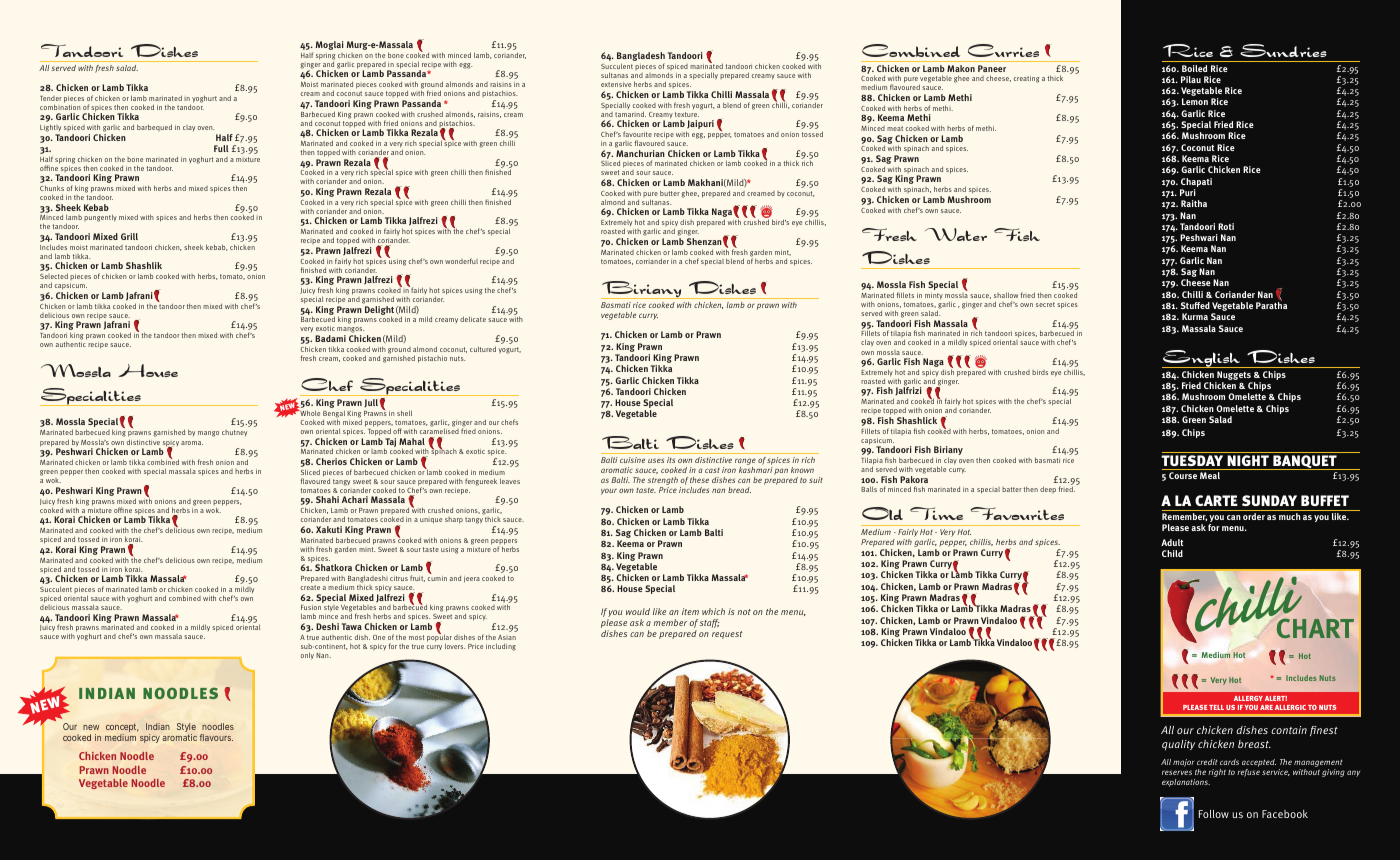 Image resolution: width=1400 pixels, height=860 pixels. Describe the element at coordinates (656, 460) in the document. I see `uses` at that location.
